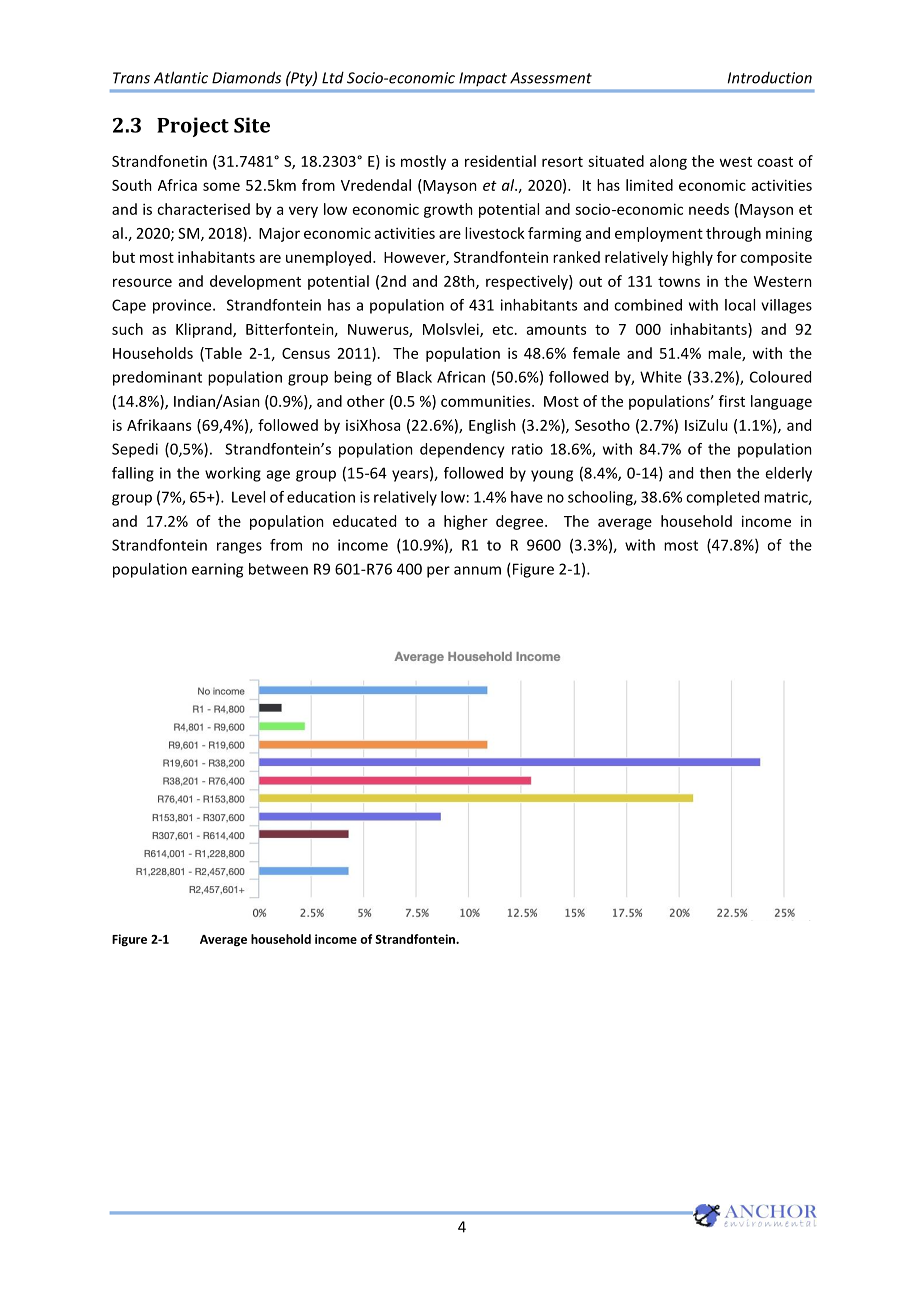  Describe the element at coordinates (279, 234) in the page. I see `Major` at that location.
